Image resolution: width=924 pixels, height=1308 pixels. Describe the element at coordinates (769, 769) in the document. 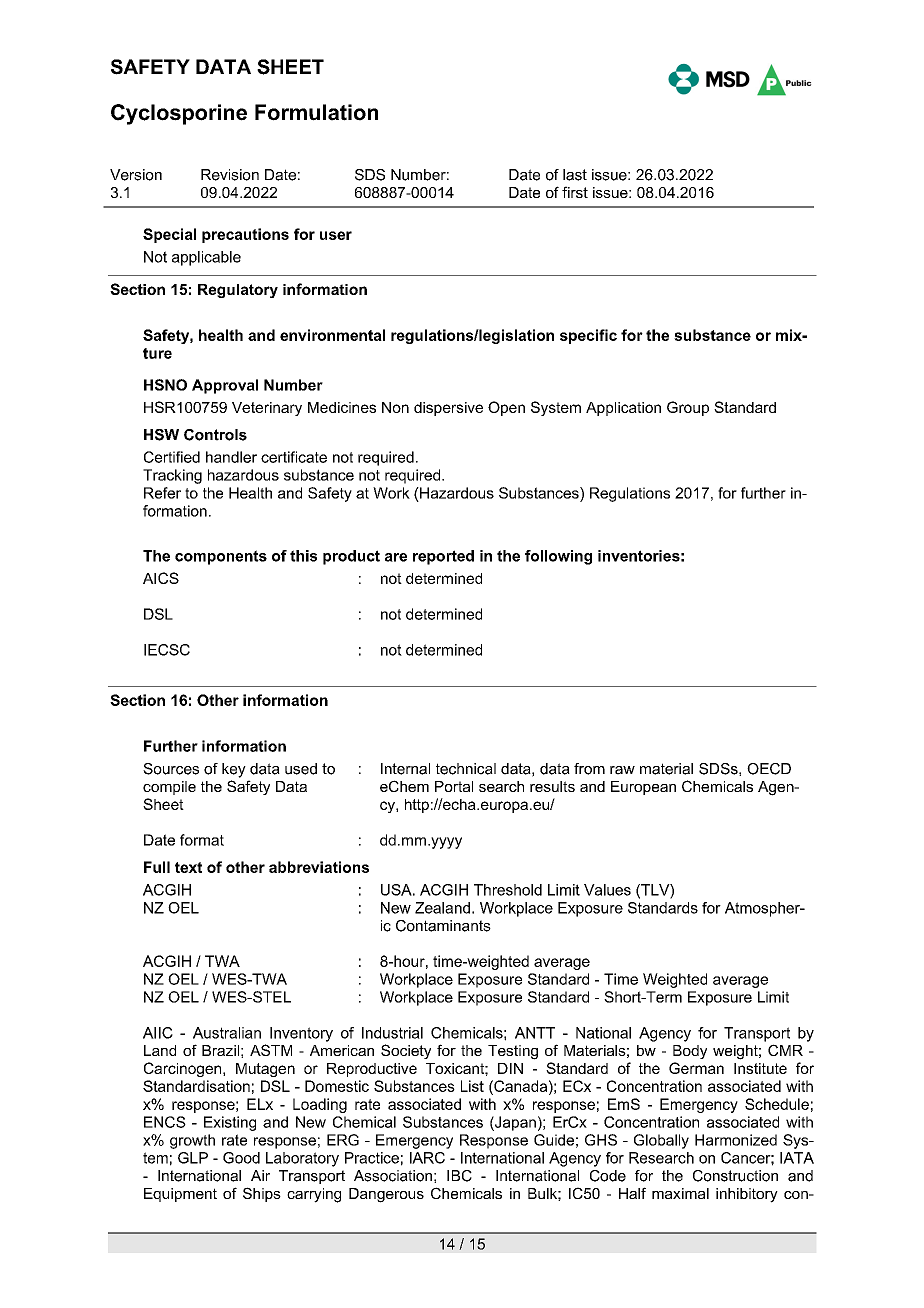

I see `OECD` at that location.
